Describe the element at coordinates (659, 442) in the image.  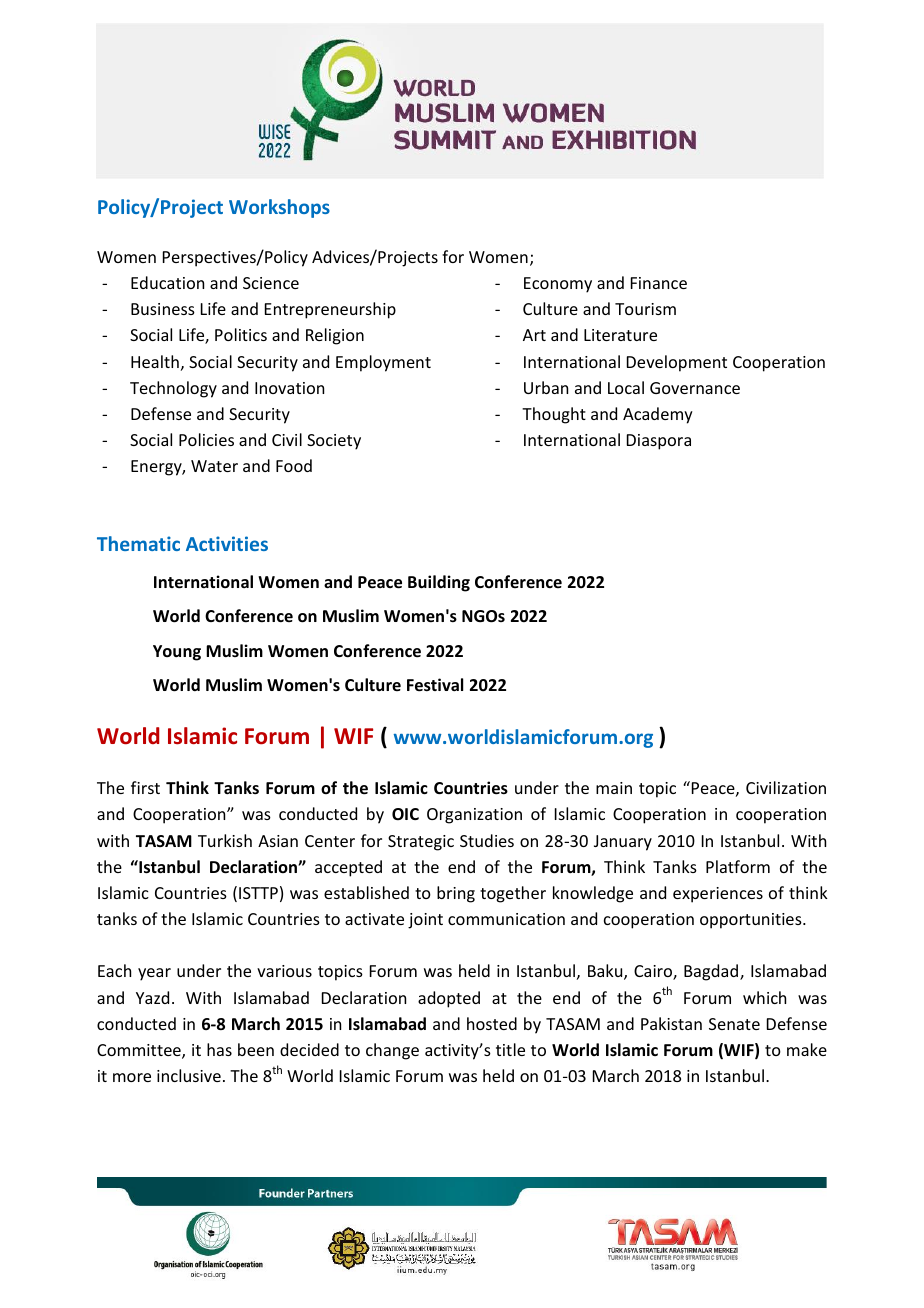
I see `Diaspora` at that location.
